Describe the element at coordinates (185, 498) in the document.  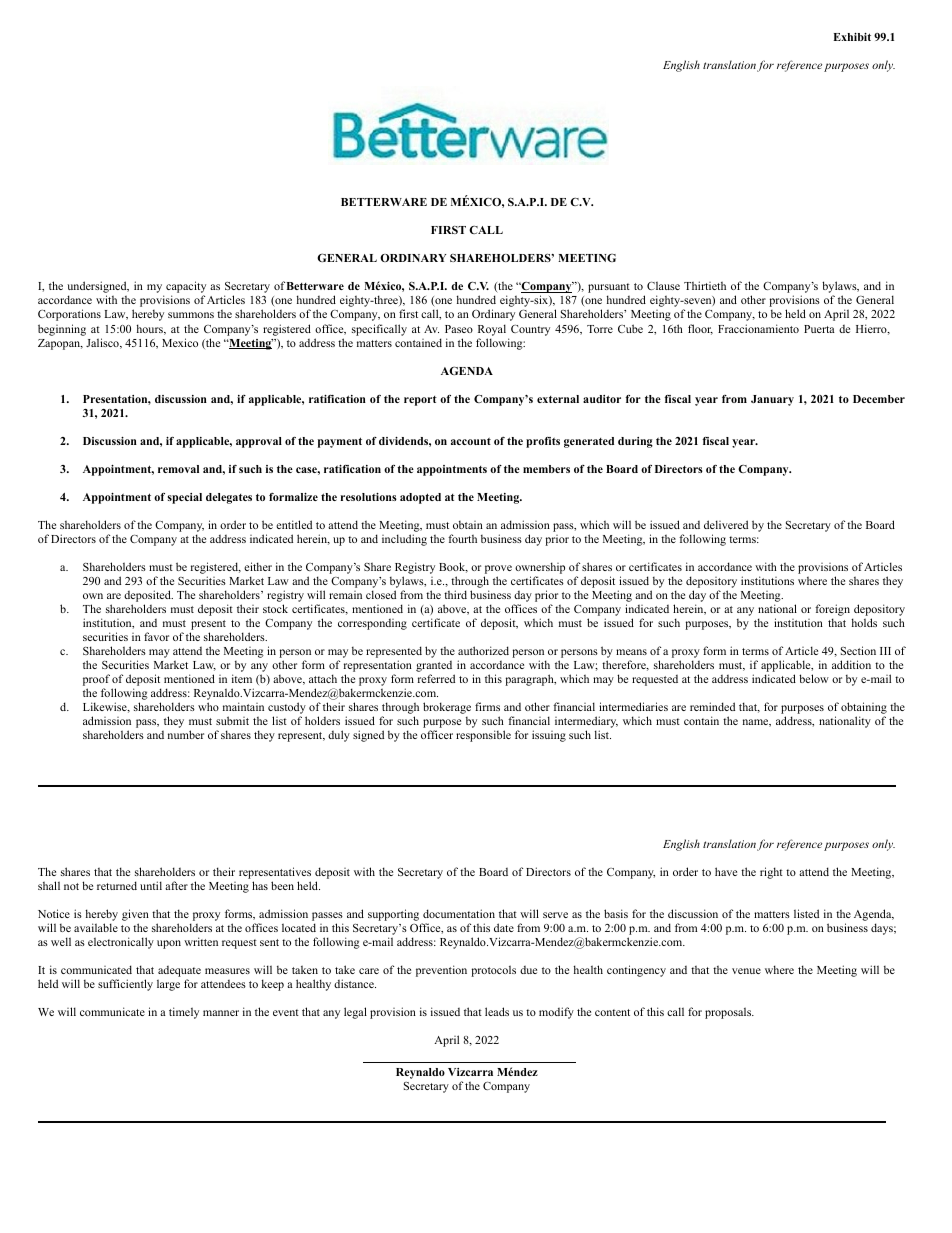
I see `special` at that location.
